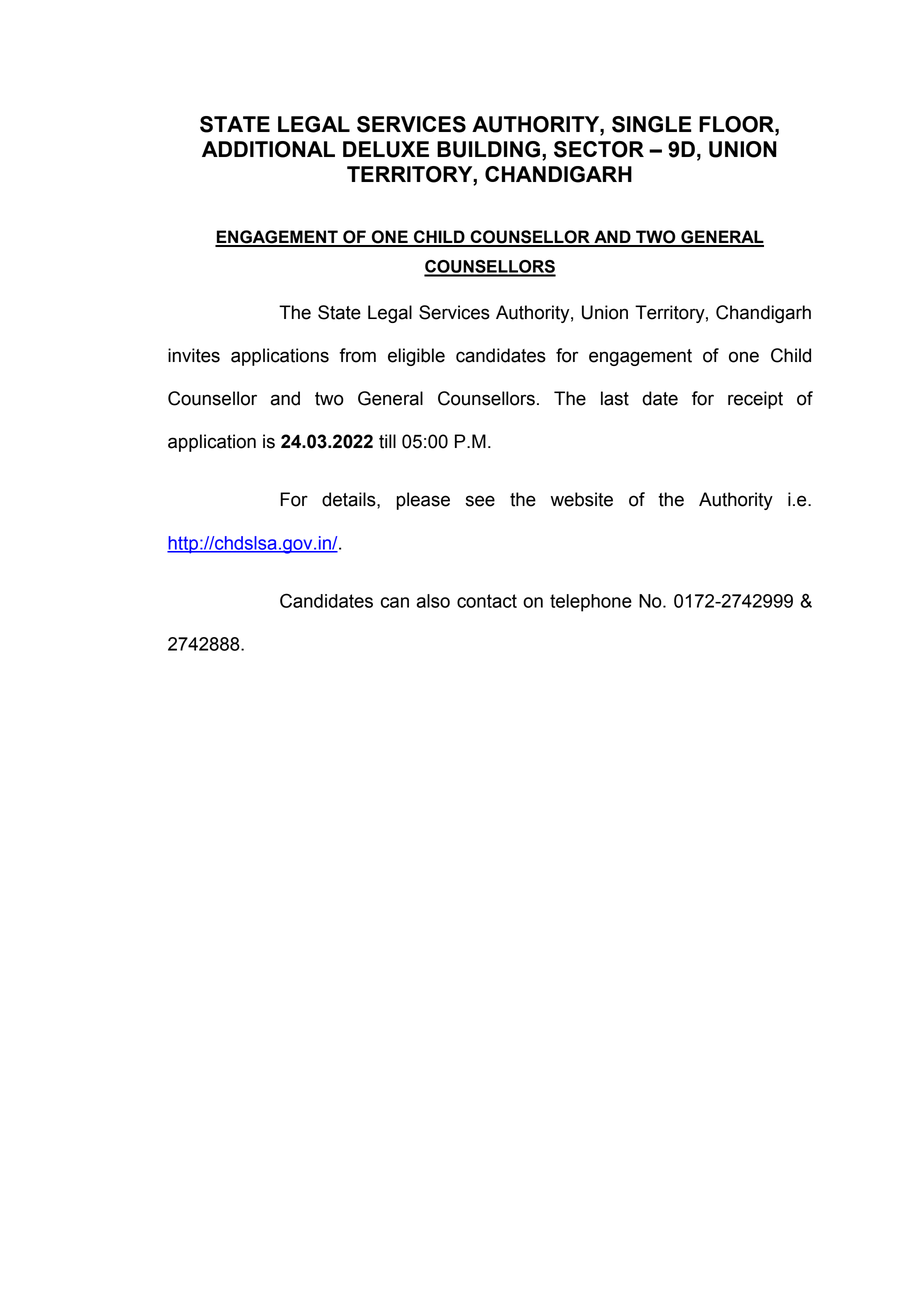 Image resolution: width=924 pixels, height=1308 pixels. I want to click on also, so click(433, 601).
